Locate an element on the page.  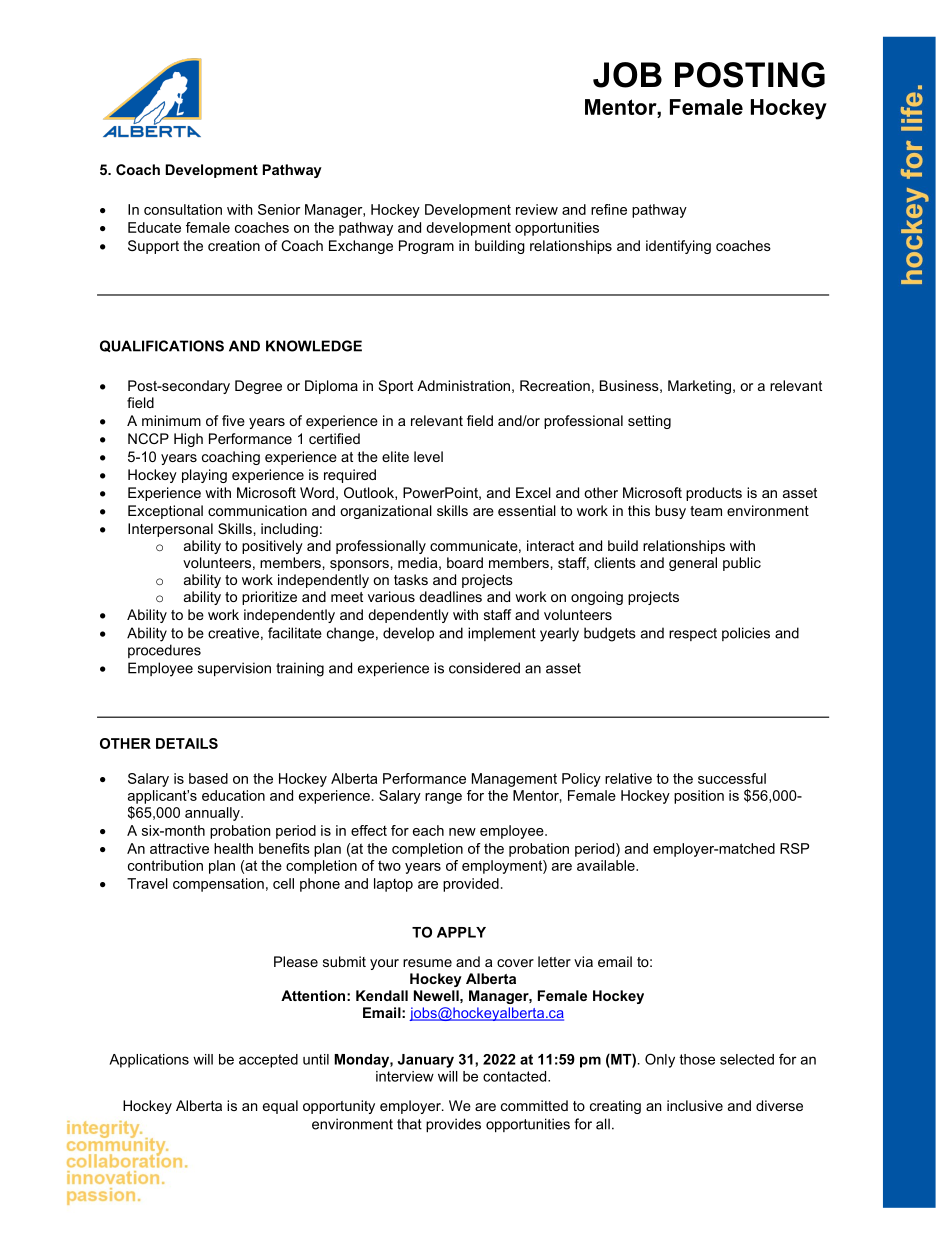
supervision is located at coordinates (234, 669).
